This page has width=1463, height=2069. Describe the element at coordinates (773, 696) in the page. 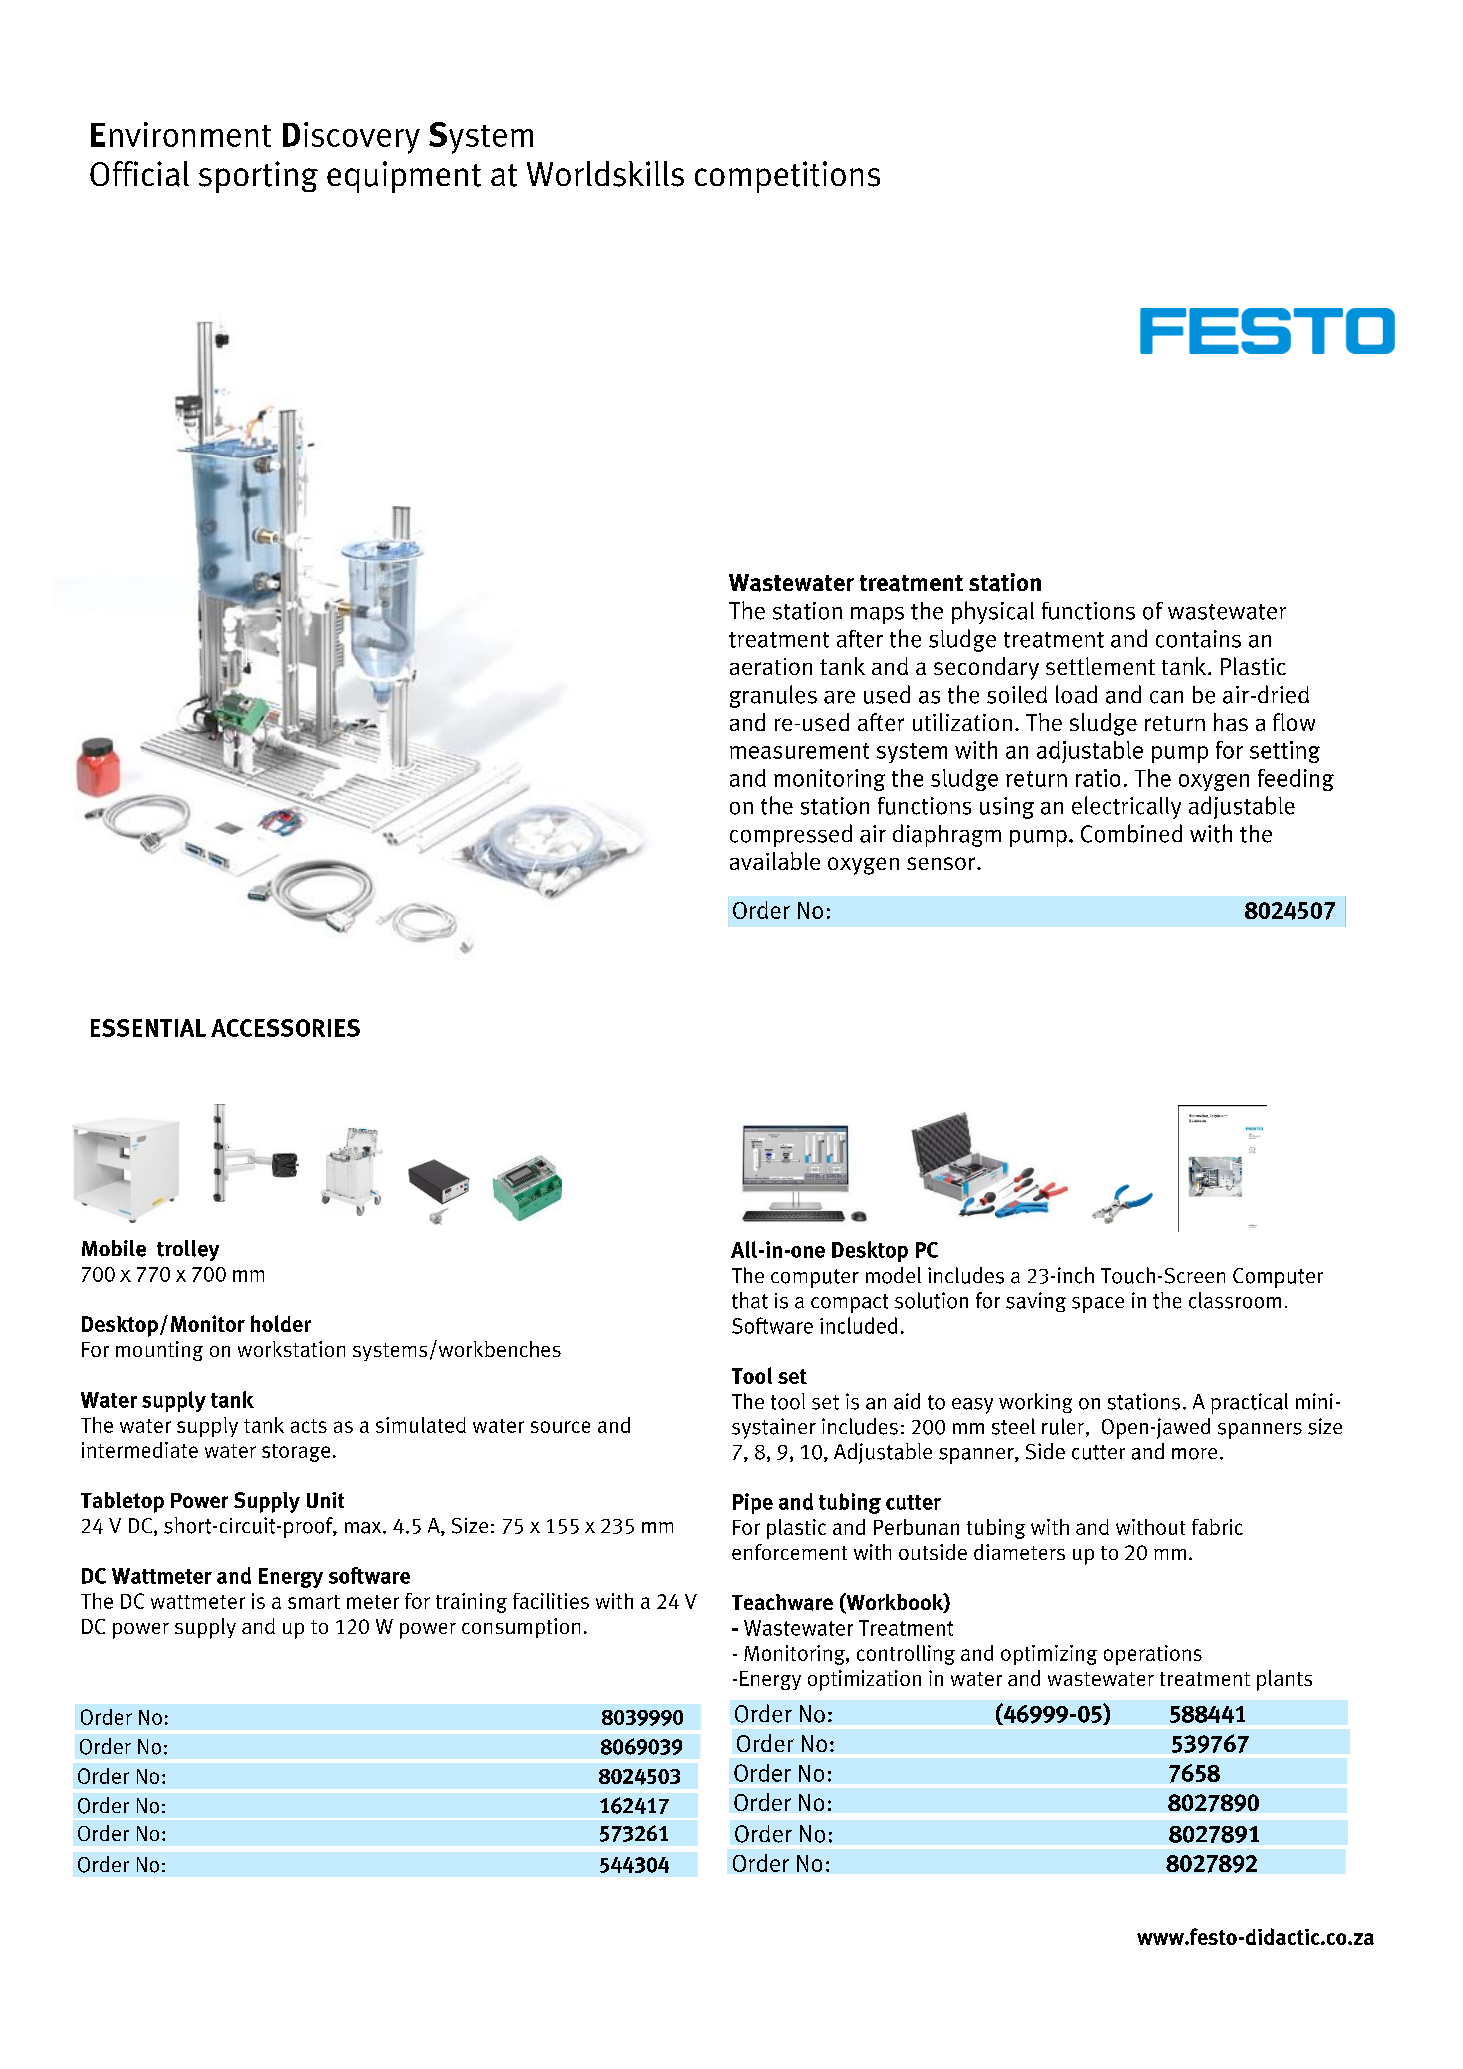

I see `granules` at that location.
